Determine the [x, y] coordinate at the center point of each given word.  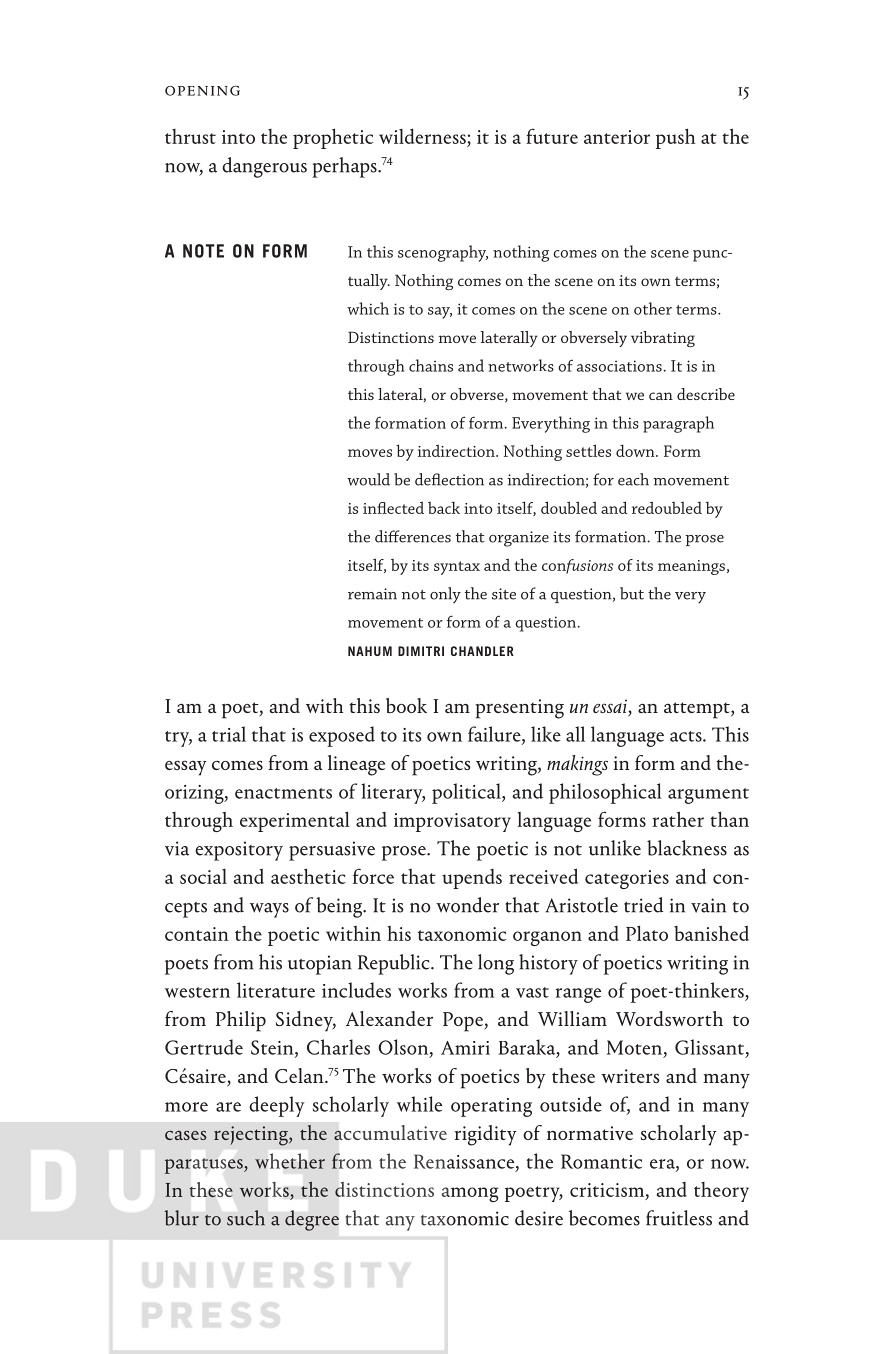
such [246, 1218]
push [675, 138]
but [632, 593]
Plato [647, 933]
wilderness [423, 136]
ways [269, 910]
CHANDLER [482, 651]
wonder [467, 905]
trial [229, 734]
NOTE [203, 251]
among [470, 1194]
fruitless [679, 1218]
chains [431, 365]
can [661, 396]
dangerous [264, 167]
